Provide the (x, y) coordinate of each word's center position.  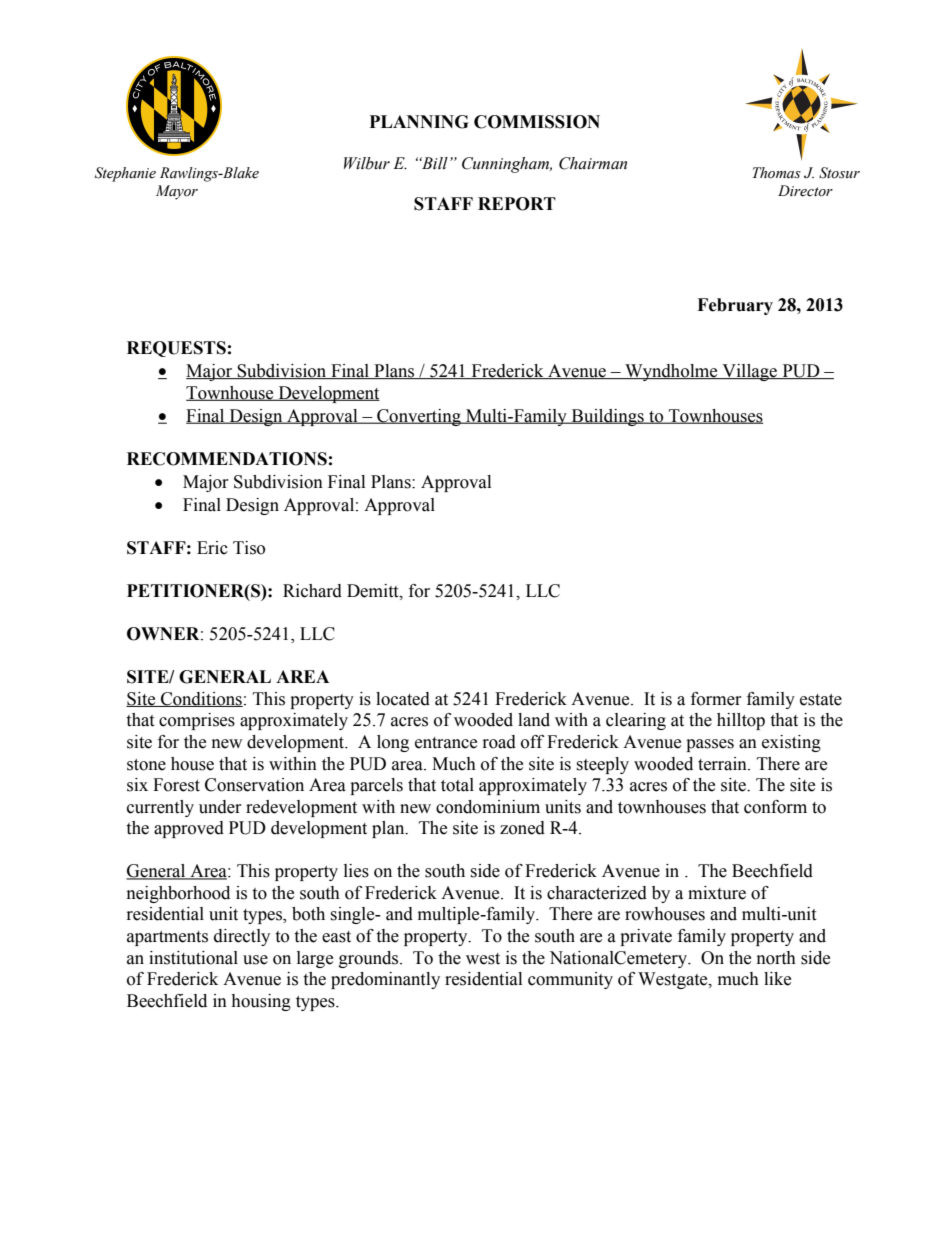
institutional (193, 958)
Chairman (593, 163)
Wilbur (367, 163)
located (403, 699)
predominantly (385, 980)
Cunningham (507, 165)
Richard (312, 591)
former (716, 699)
